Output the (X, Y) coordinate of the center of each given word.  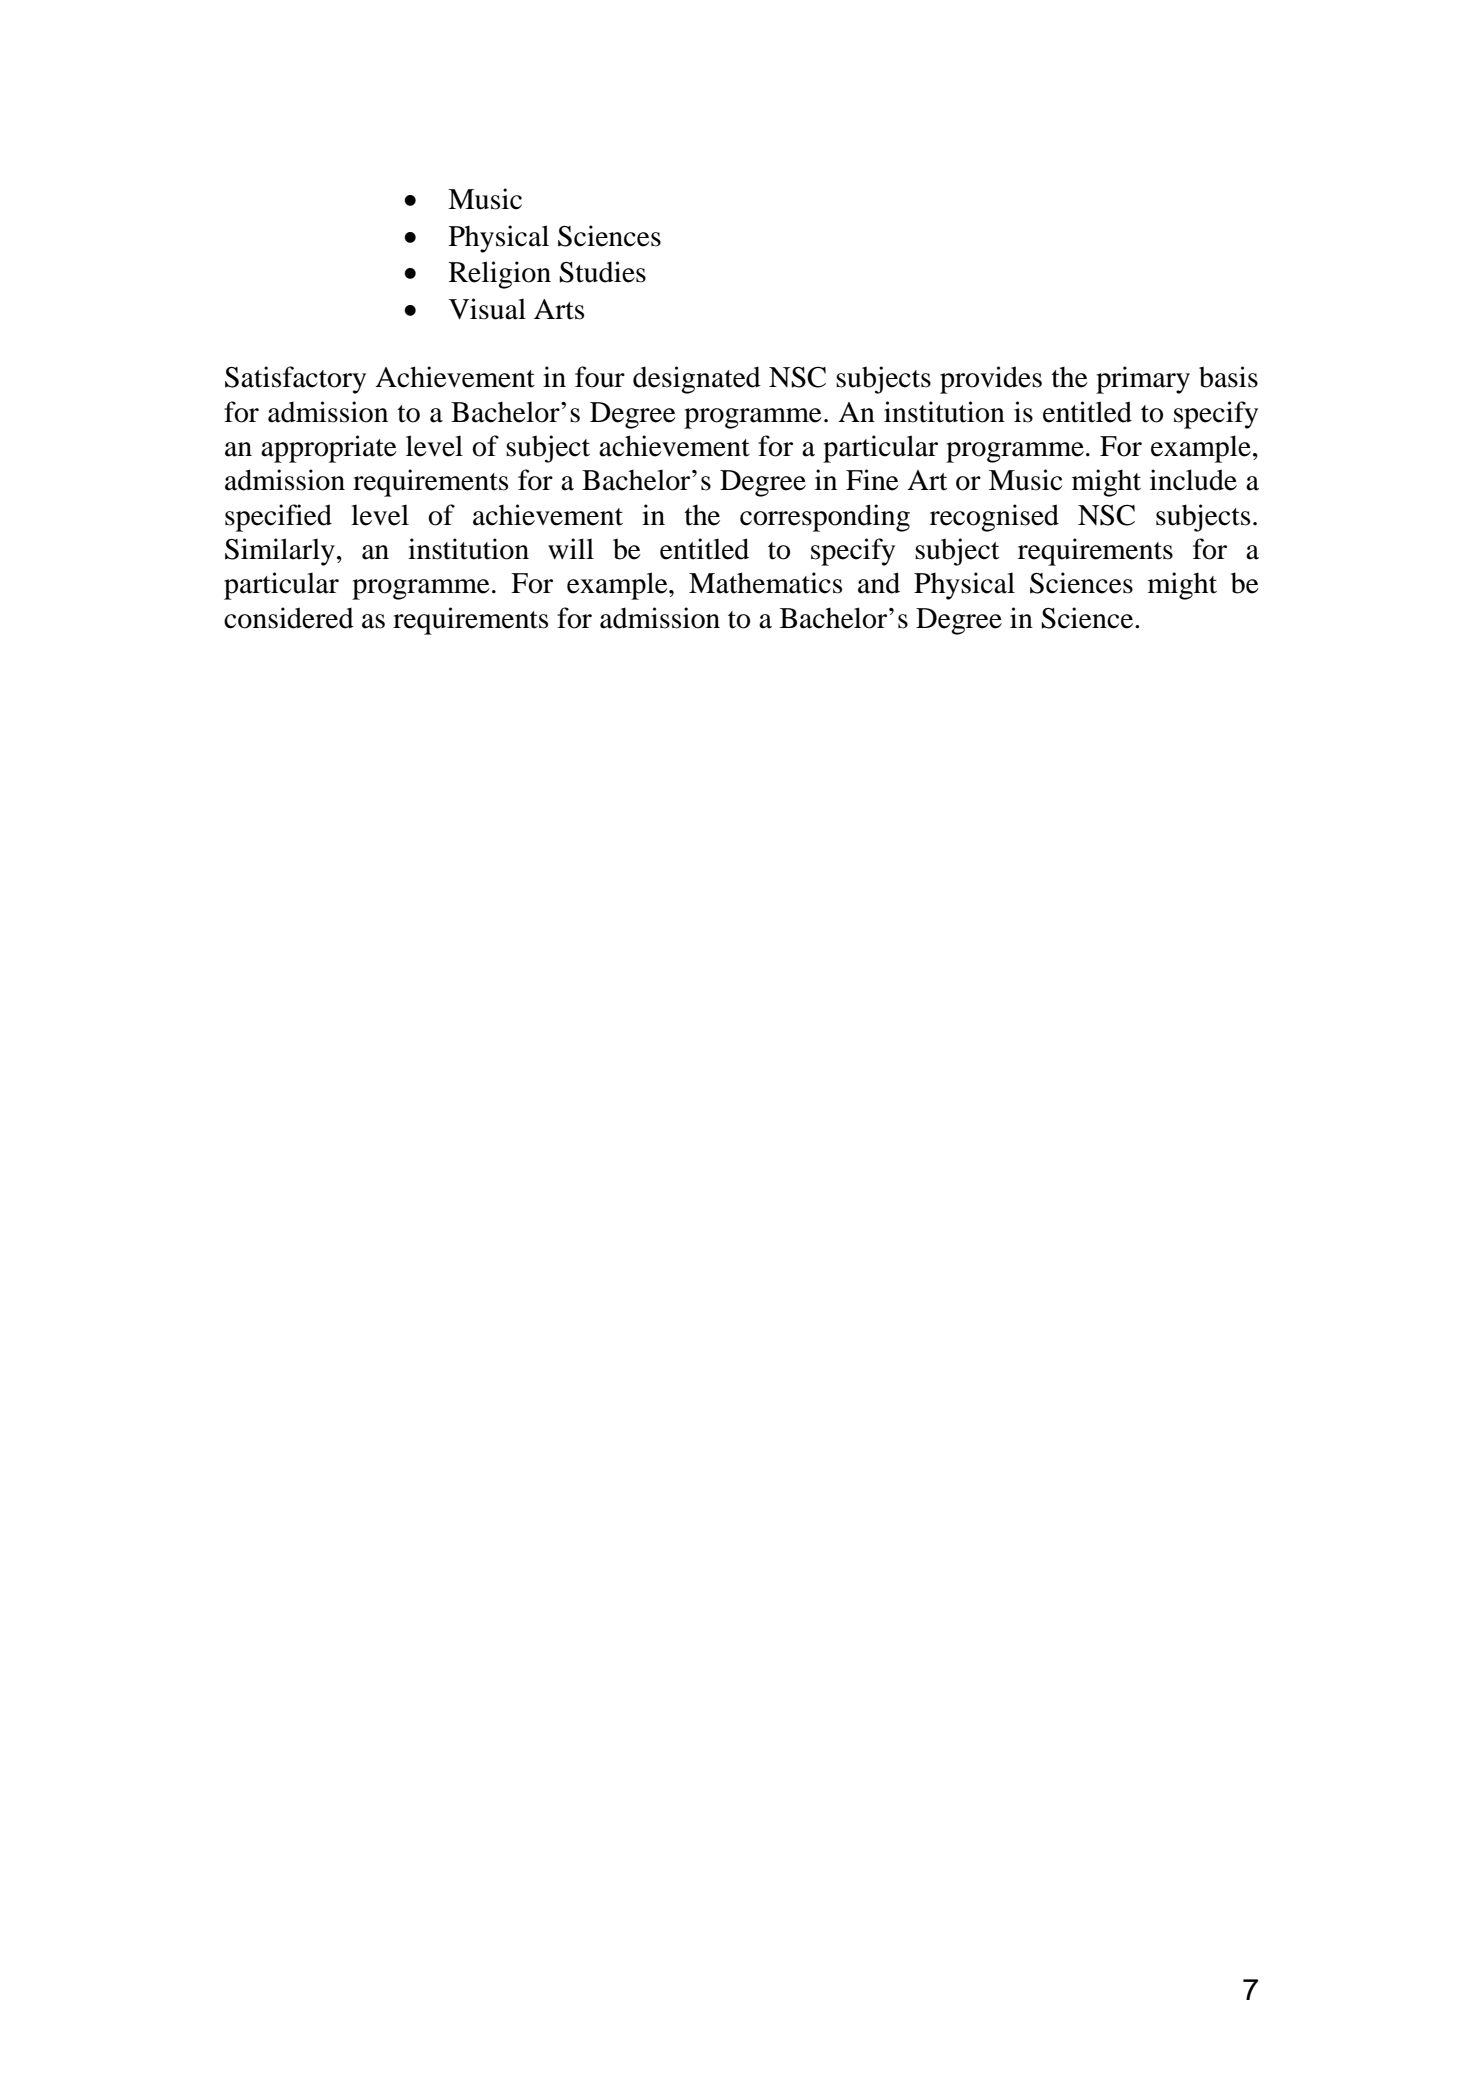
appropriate (329, 449)
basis (1228, 377)
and (879, 583)
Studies (602, 272)
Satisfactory (295, 380)
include (1193, 480)
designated (697, 380)
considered (289, 618)
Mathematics (765, 583)
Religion (500, 275)
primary (1143, 380)
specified (278, 518)
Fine (872, 480)
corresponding (825, 518)
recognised (994, 518)
